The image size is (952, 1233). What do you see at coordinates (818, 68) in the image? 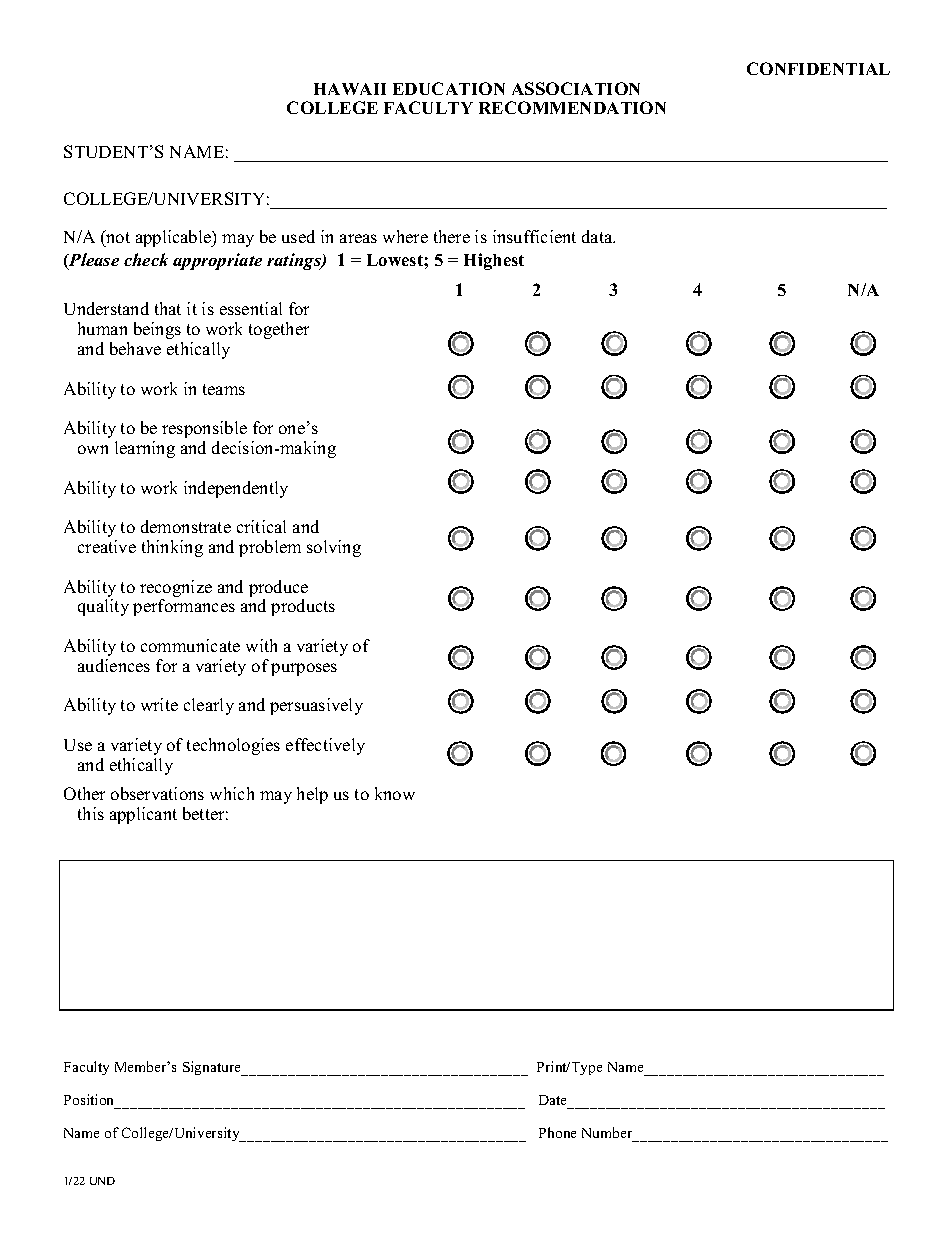
I see `CONFIDENTIAL` at bounding box center [818, 68].
